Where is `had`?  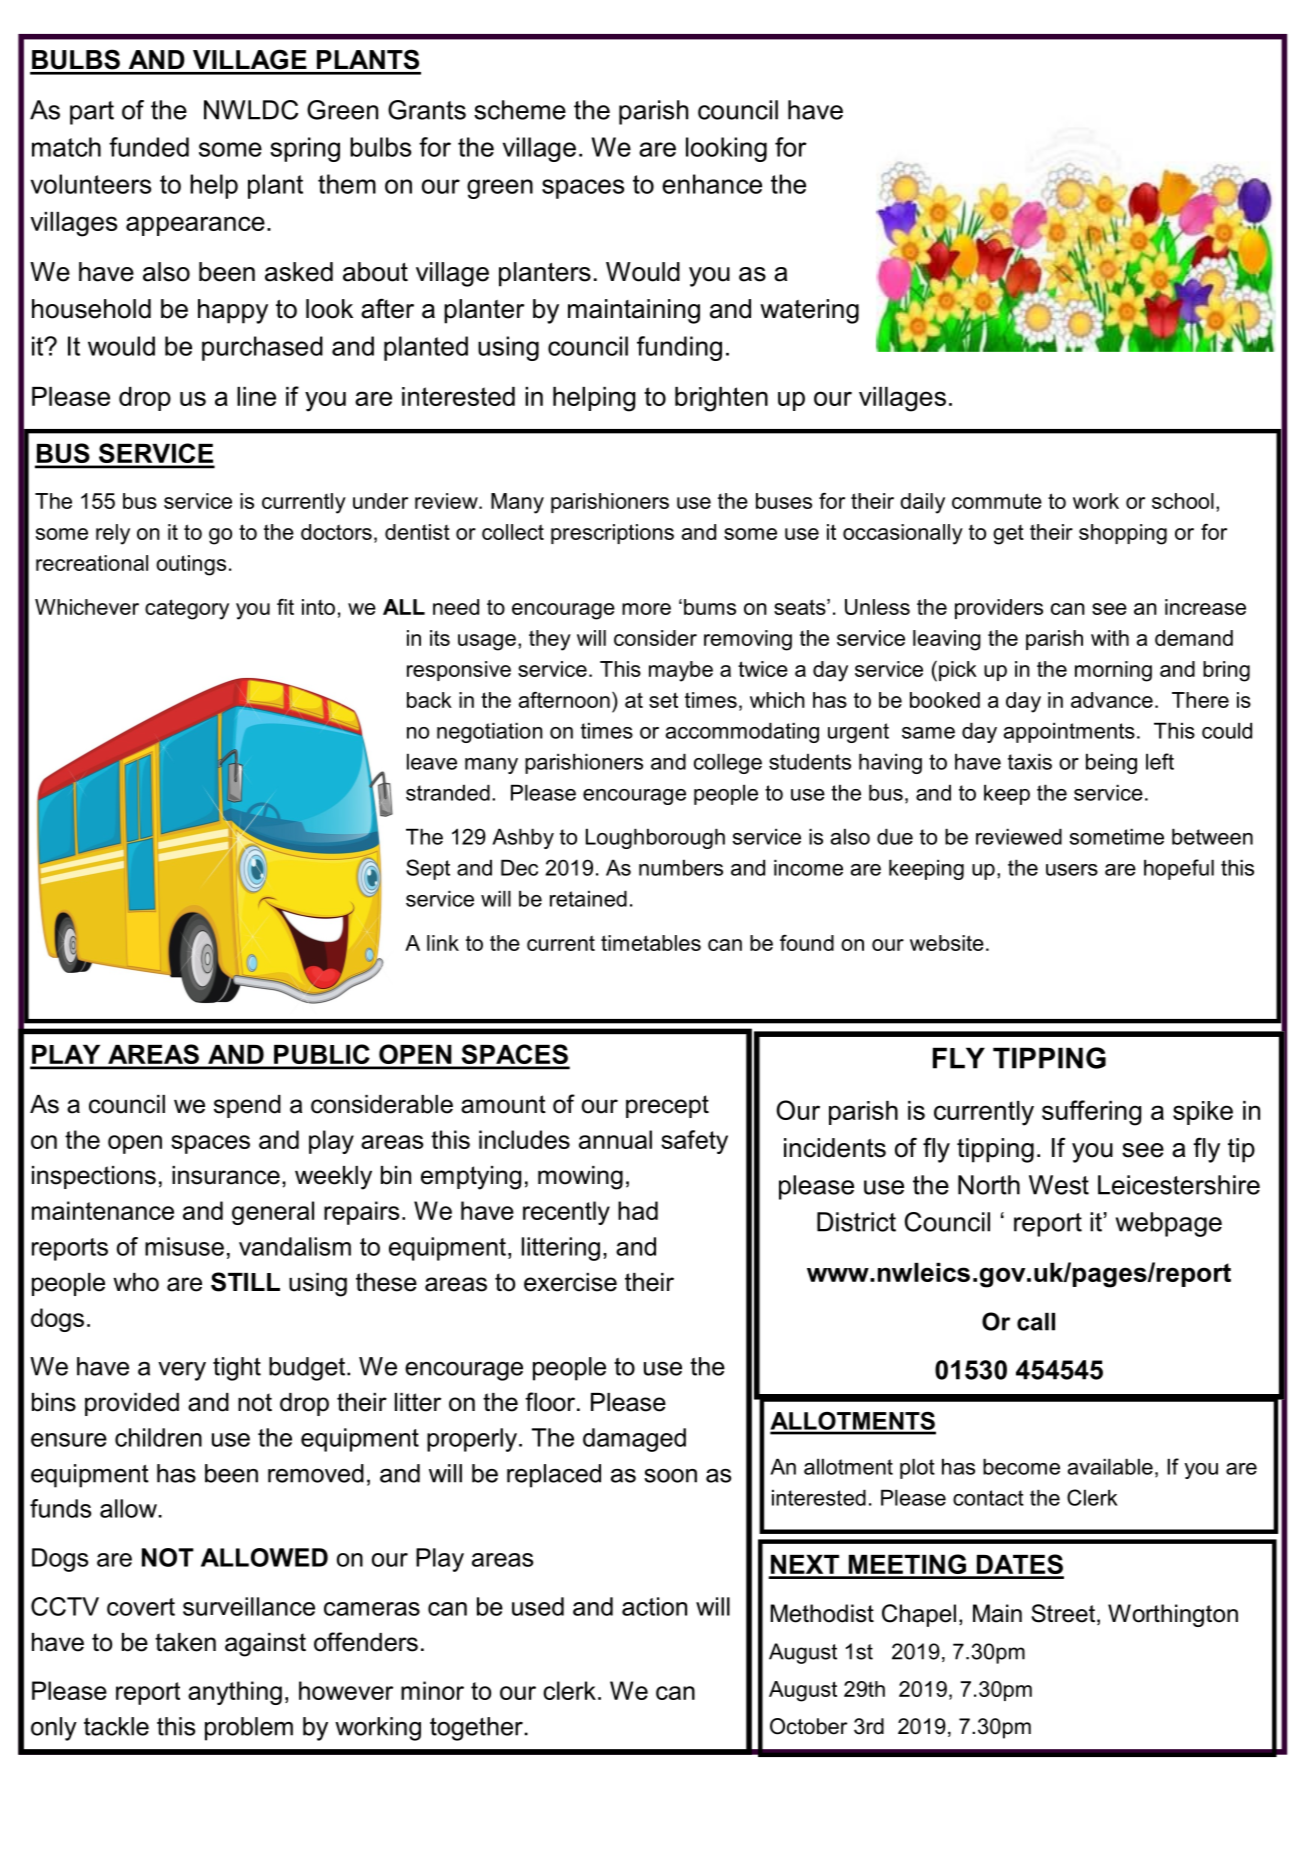
had is located at coordinates (638, 1210).
